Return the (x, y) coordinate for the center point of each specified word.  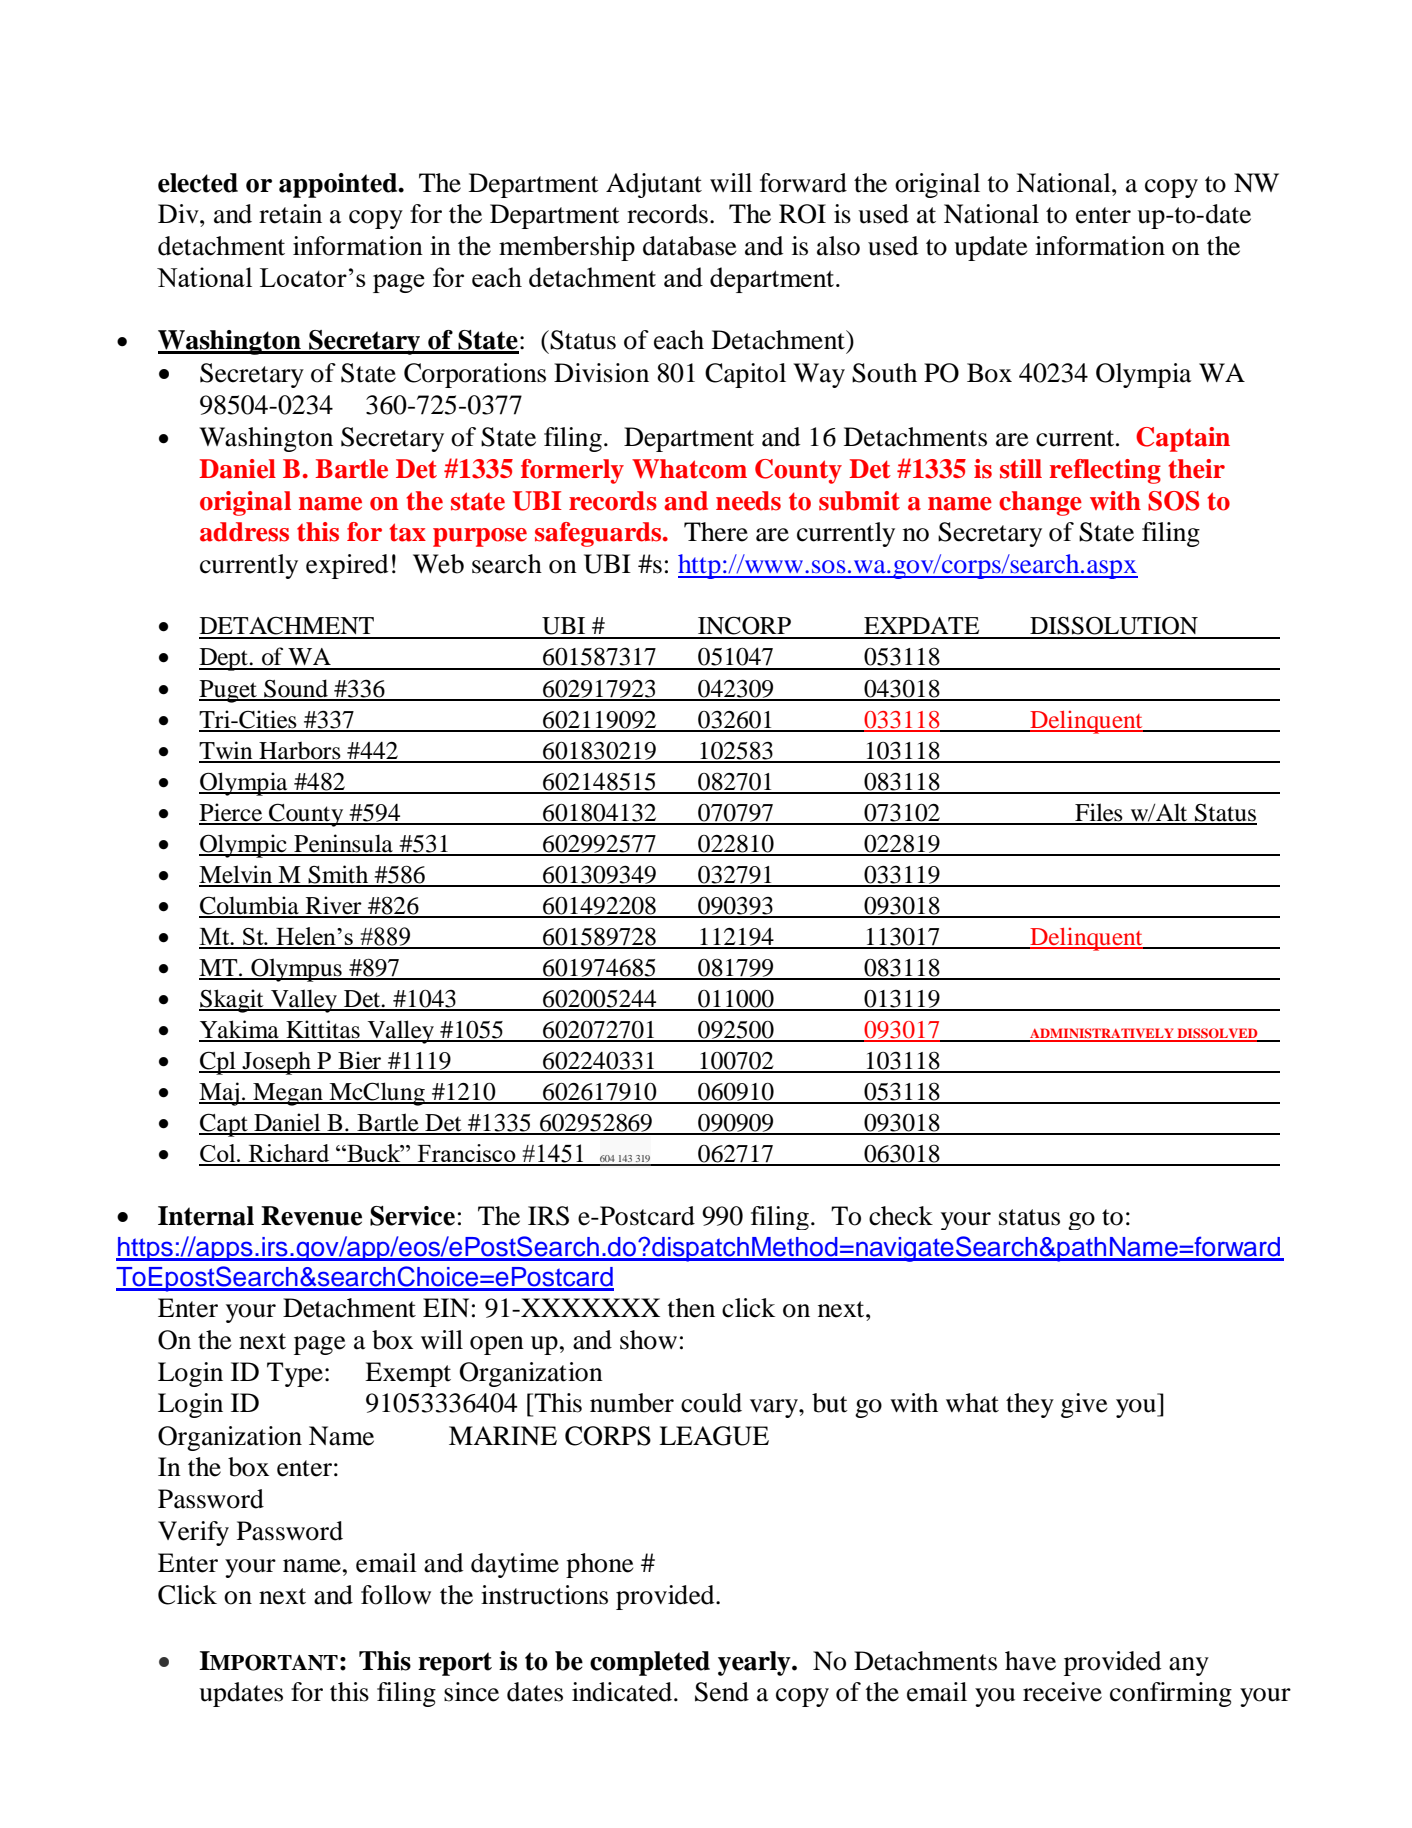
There (716, 532)
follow (396, 1595)
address (244, 532)
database (689, 246)
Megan (288, 1094)
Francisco (466, 1154)
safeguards (599, 534)
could (711, 1403)
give (1084, 1405)
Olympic (244, 846)
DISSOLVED (1217, 1034)
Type (295, 1374)
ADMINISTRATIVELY (1102, 1034)
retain (290, 214)
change (1040, 503)
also (838, 246)
